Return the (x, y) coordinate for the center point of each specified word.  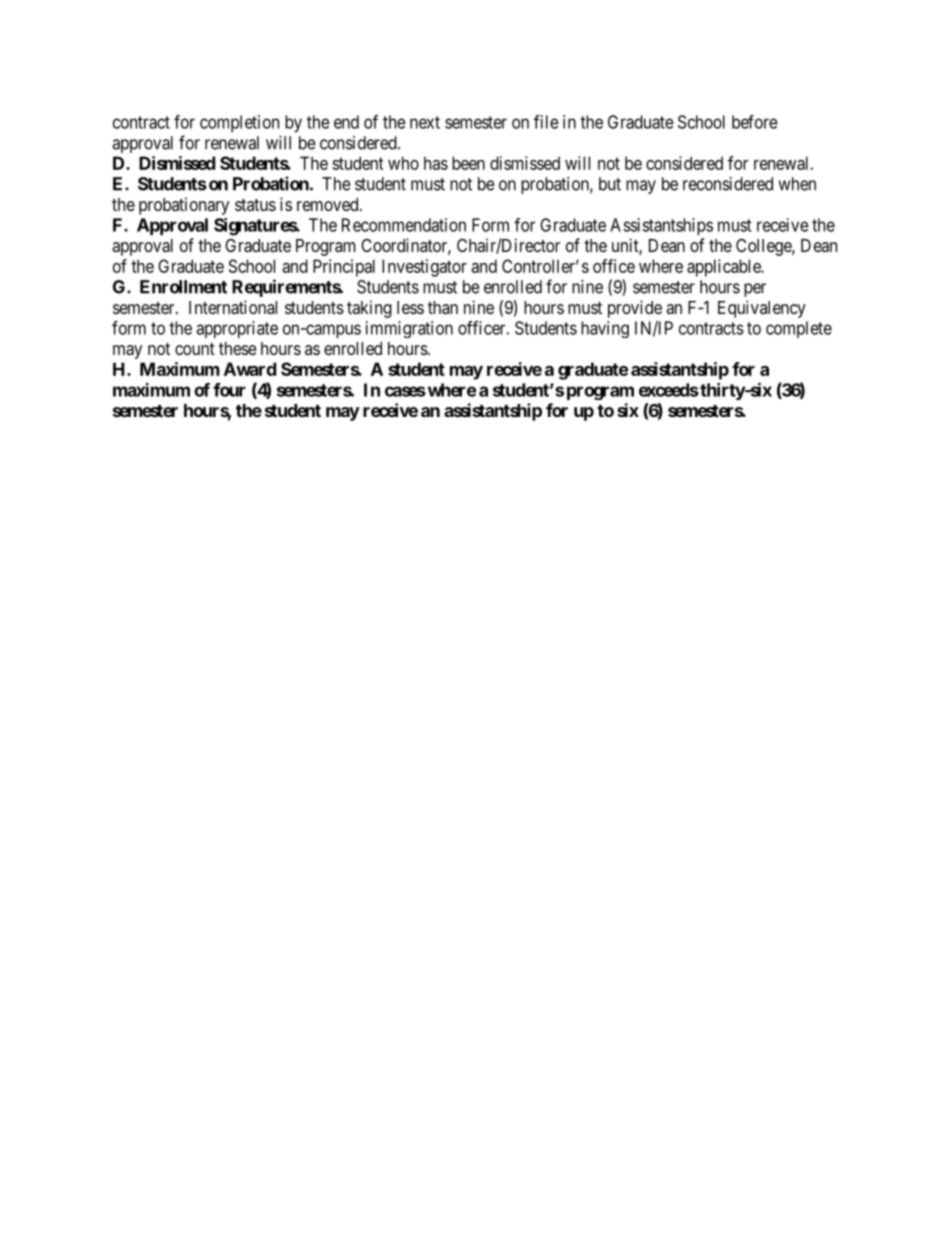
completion (239, 123)
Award (250, 369)
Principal (344, 268)
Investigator (424, 268)
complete (799, 329)
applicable (724, 268)
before (755, 122)
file (546, 122)
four (229, 390)
